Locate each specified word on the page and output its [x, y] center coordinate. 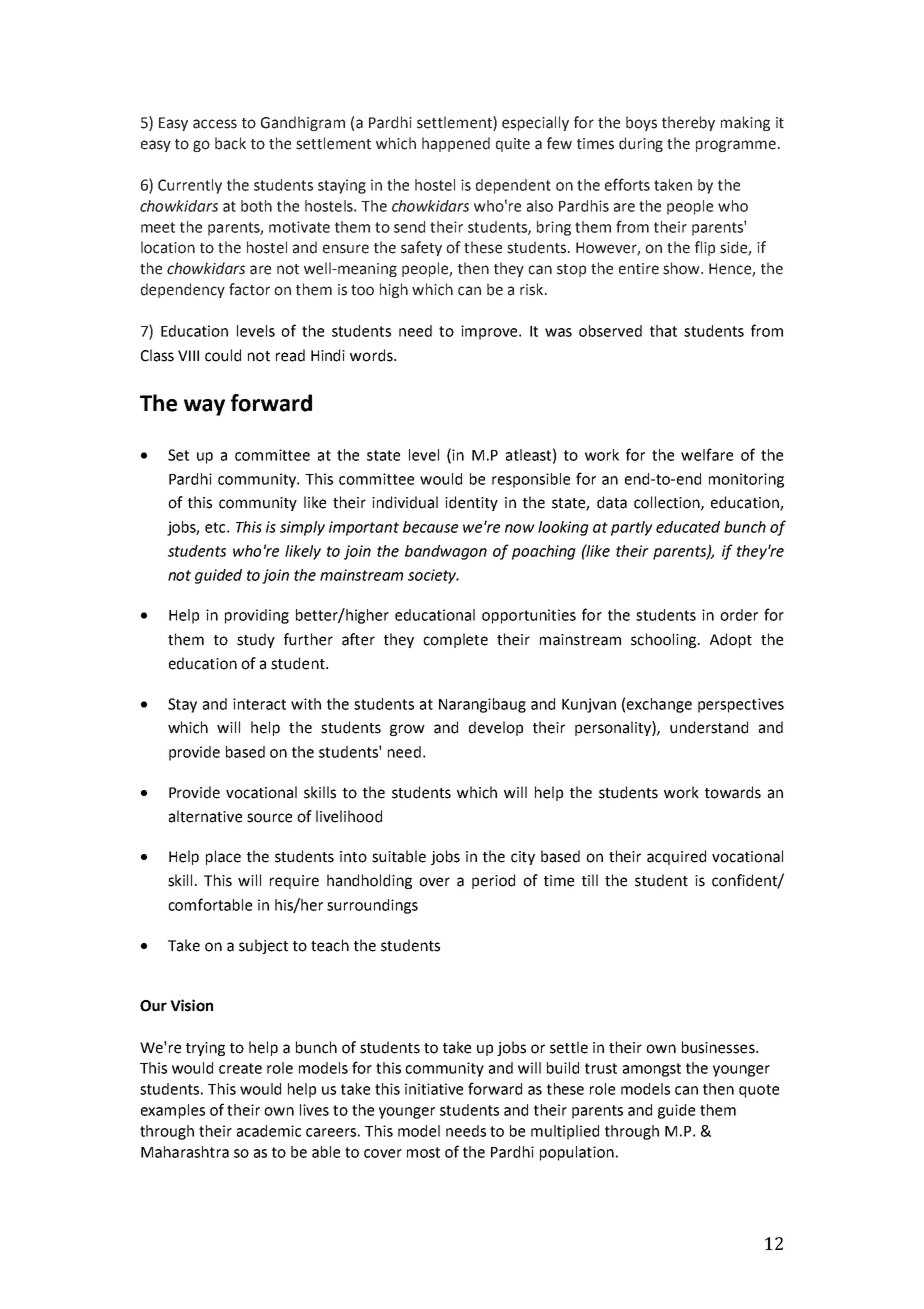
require [294, 882]
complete [455, 640]
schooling [665, 640]
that [663, 331]
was [558, 332]
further [308, 639]
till [590, 880]
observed [610, 331]
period [493, 881]
